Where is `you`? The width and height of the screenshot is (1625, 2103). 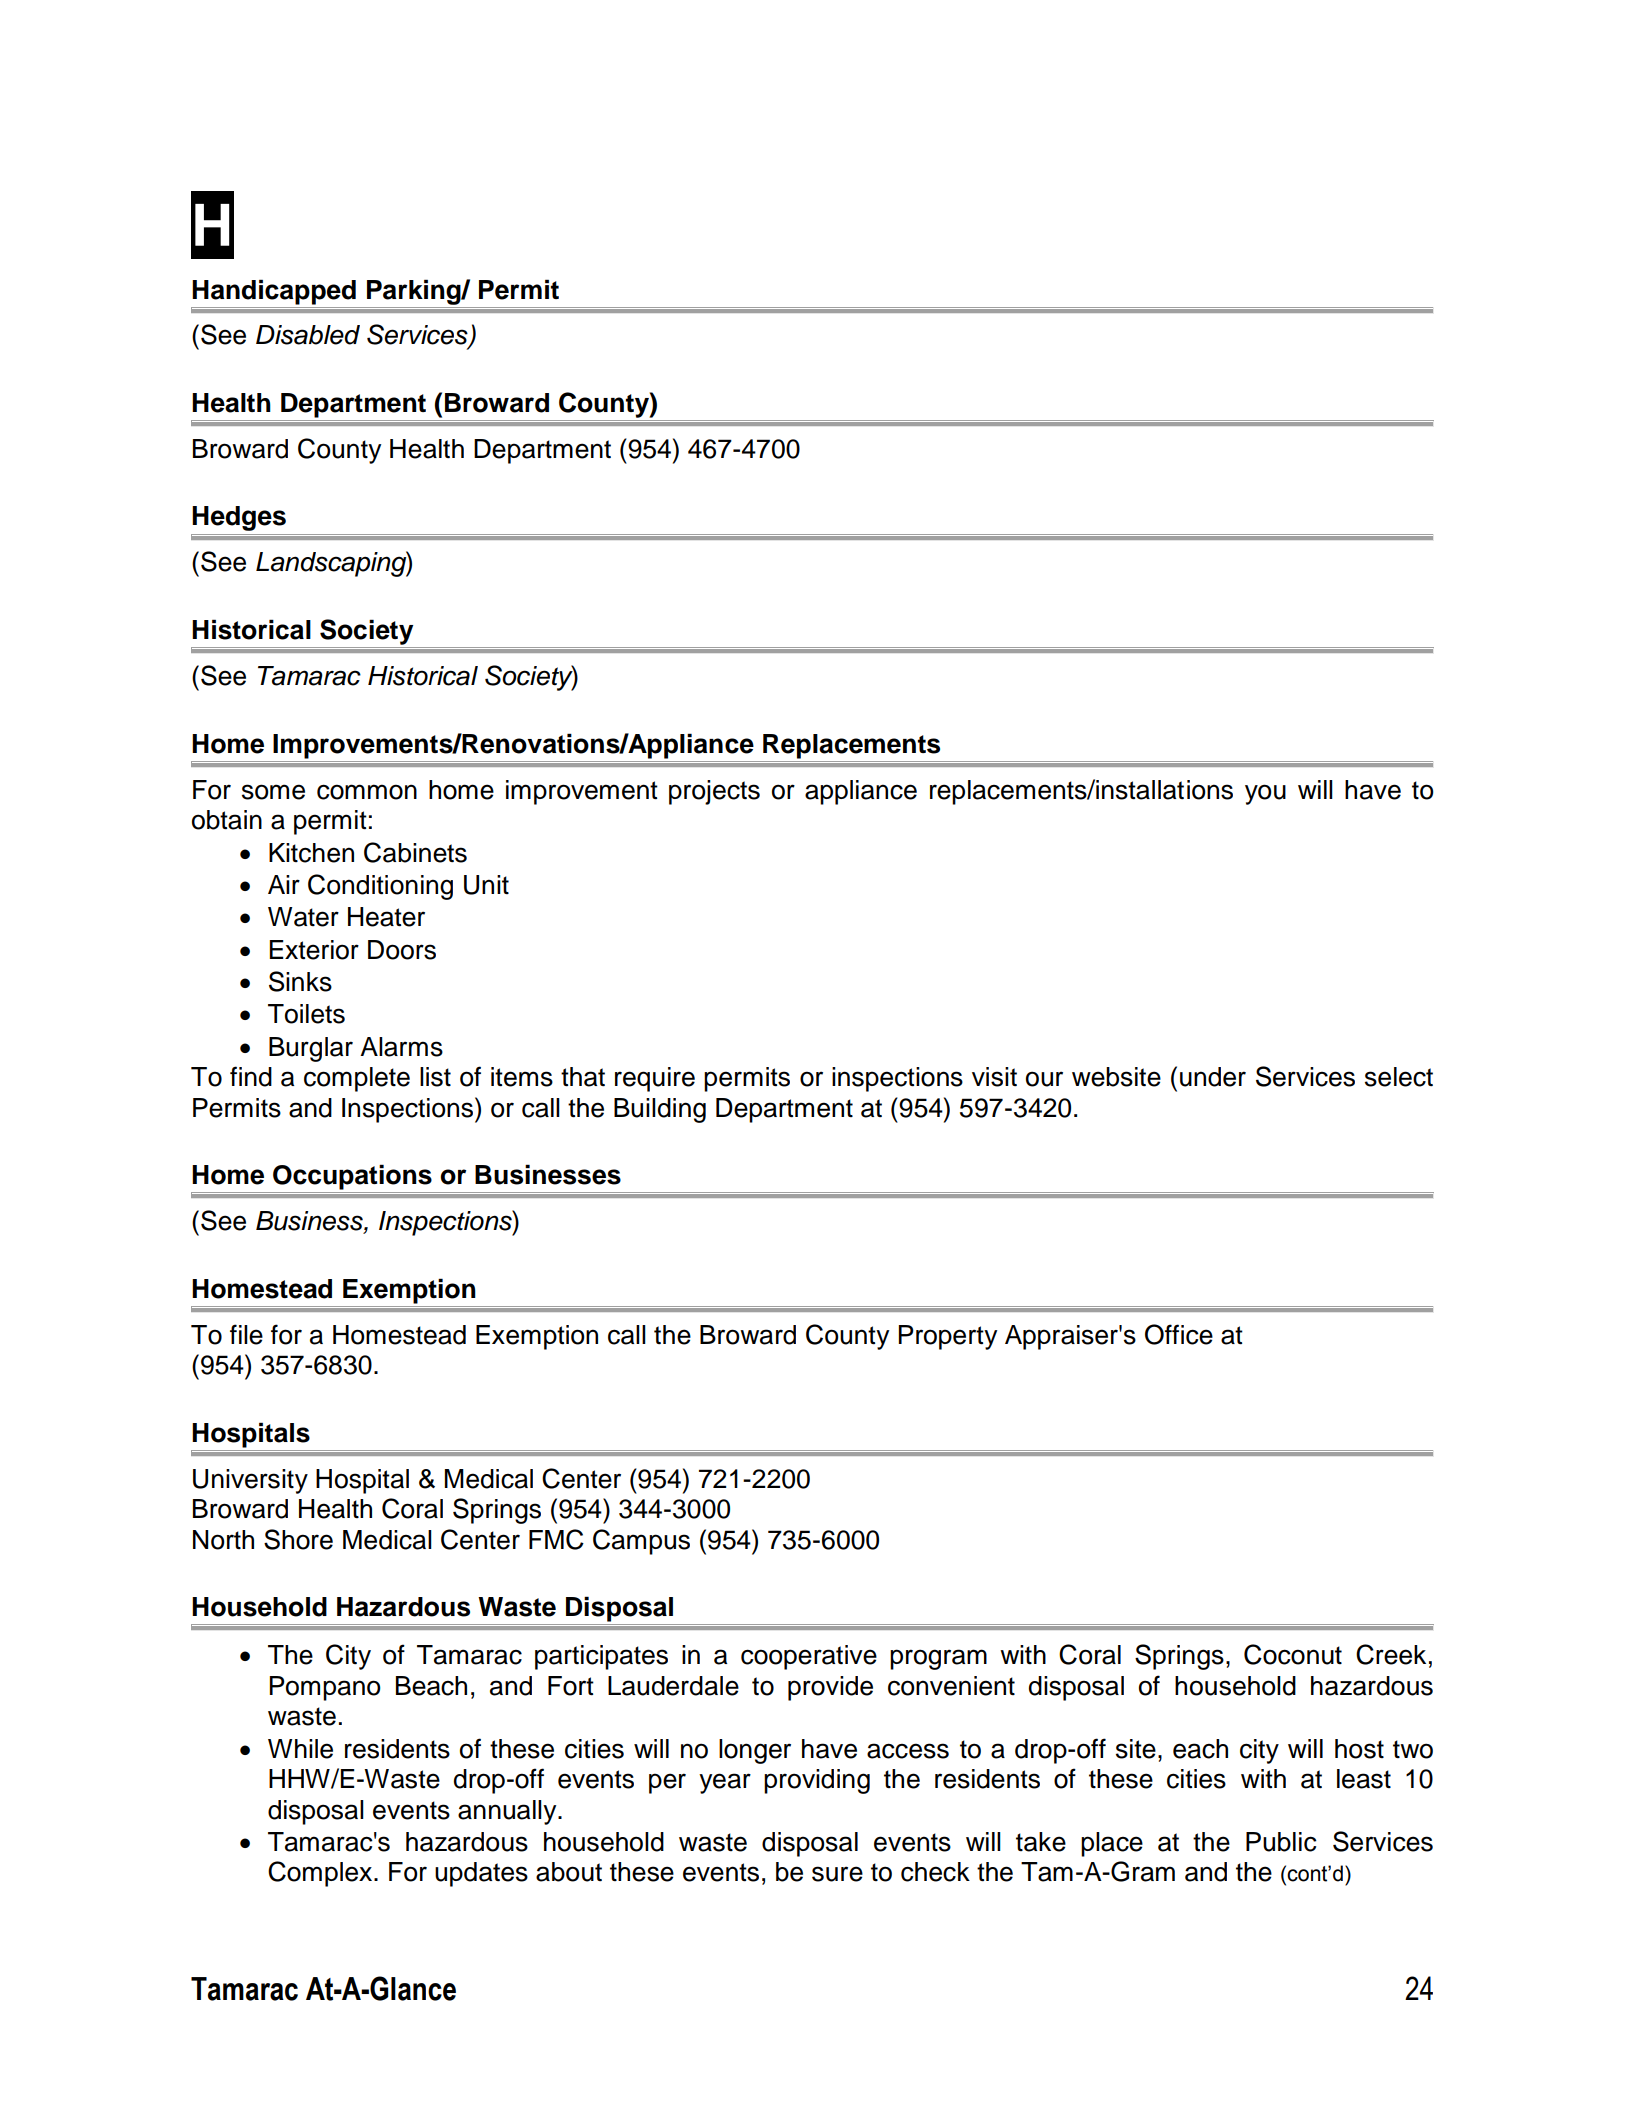
you is located at coordinates (1265, 794).
